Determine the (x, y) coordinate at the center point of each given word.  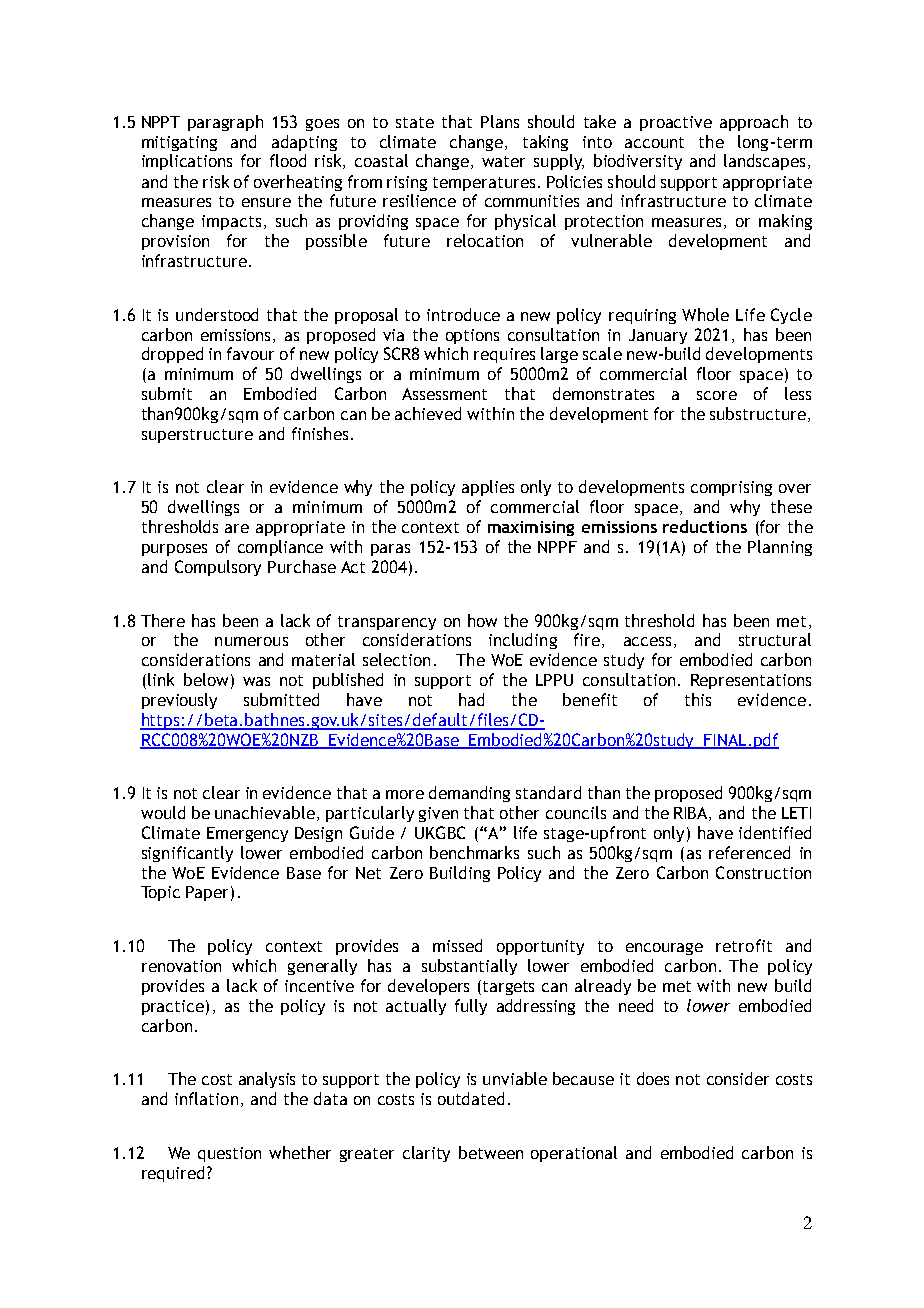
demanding (469, 794)
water (503, 161)
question (229, 1154)
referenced (749, 852)
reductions (705, 526)
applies (488, 488)
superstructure (197, 436)
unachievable (265, 812)
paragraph (225, 123)
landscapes (764, 162)
